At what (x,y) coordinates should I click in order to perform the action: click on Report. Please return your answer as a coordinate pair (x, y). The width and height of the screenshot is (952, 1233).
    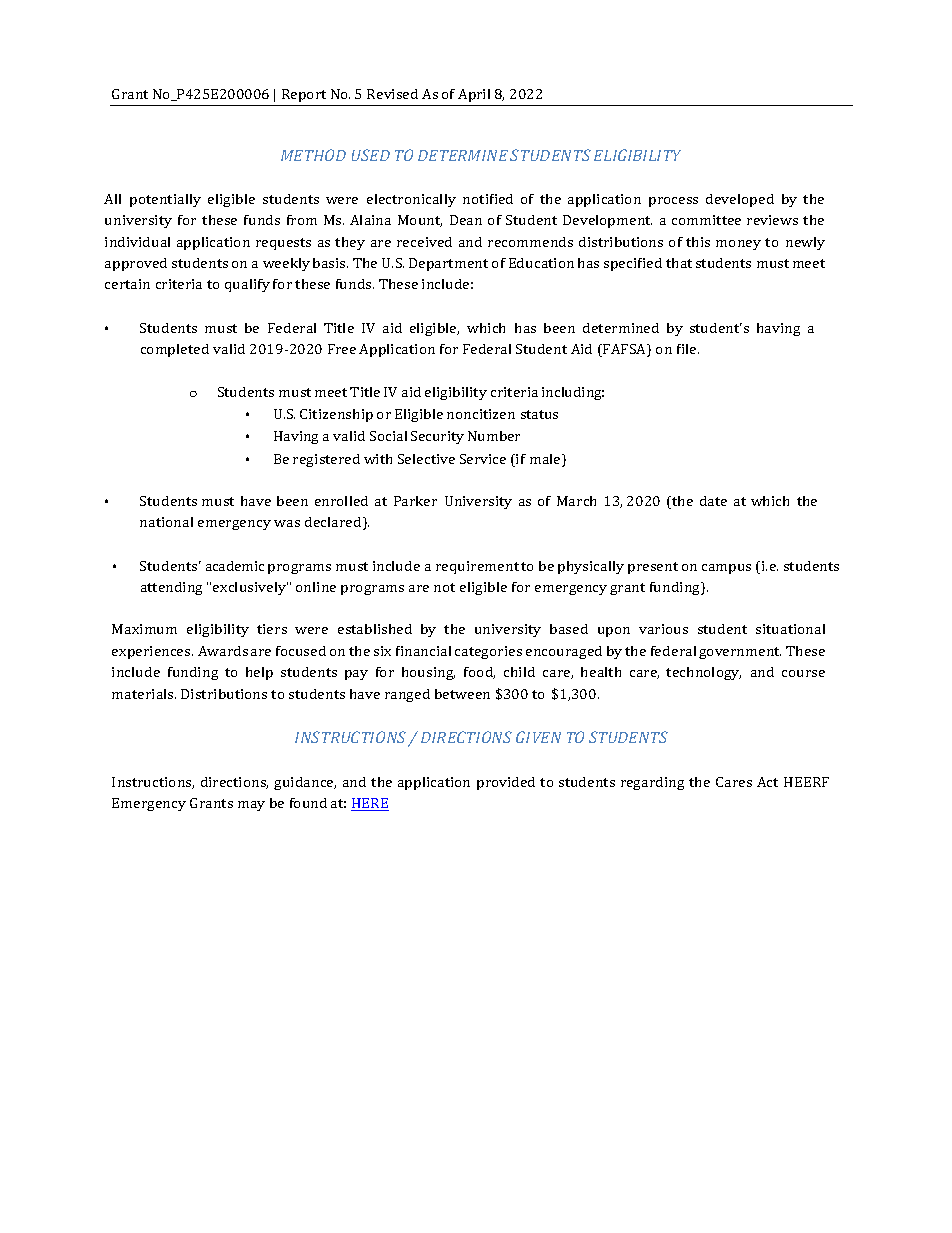
    Looking at the image, I should click on (304, 95).
